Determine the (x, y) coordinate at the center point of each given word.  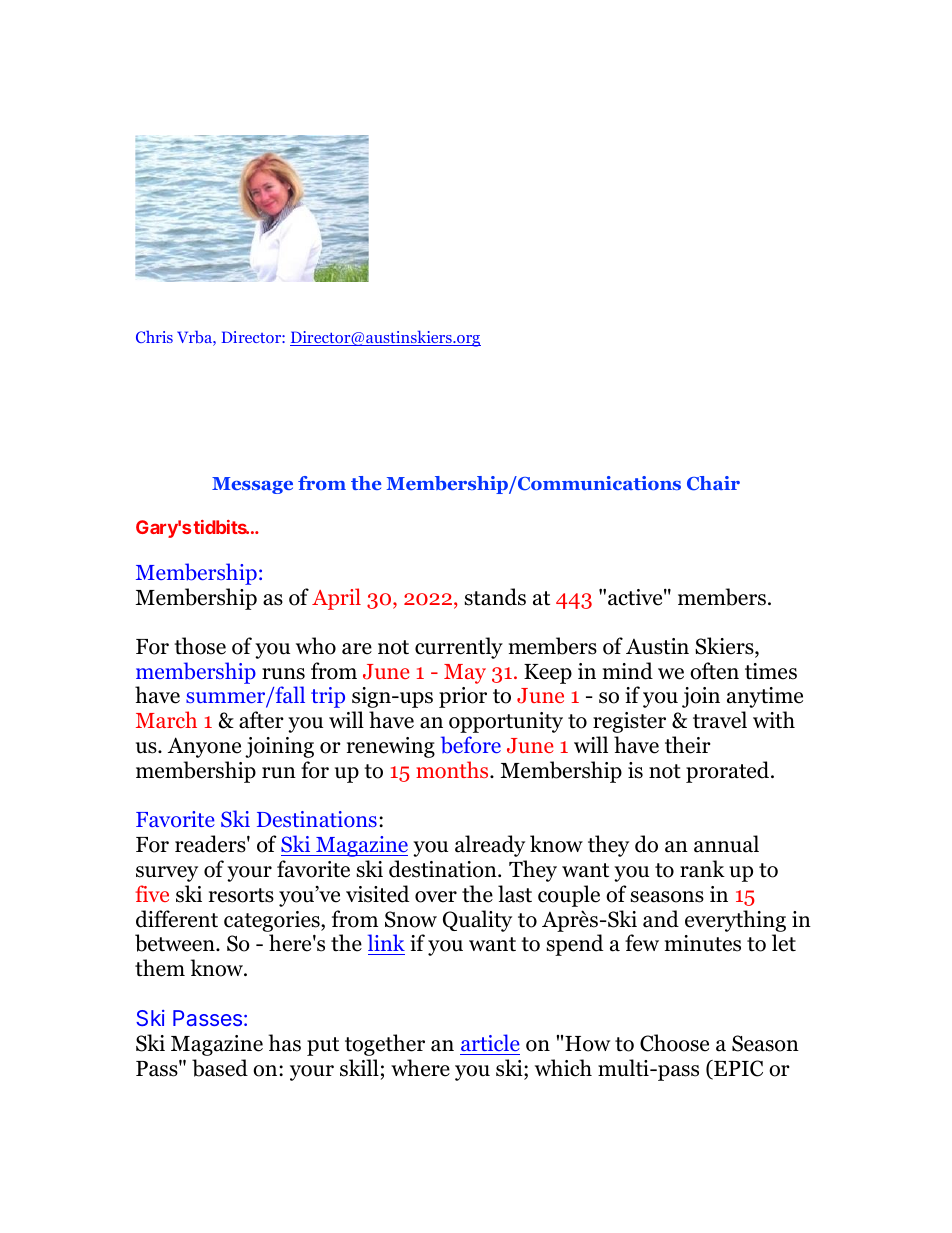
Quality (477, 921)
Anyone (204, 747)
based (220, 1068)
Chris (154, 336)
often (714, 671)
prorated (729, 772)
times (771, 671)
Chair (713, 483)
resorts (241, 895)
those (200, 646)
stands (495, 597)
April (336, 599)
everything (735, 921)
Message (252, 485)
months (453, 770)
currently (459, 648)
